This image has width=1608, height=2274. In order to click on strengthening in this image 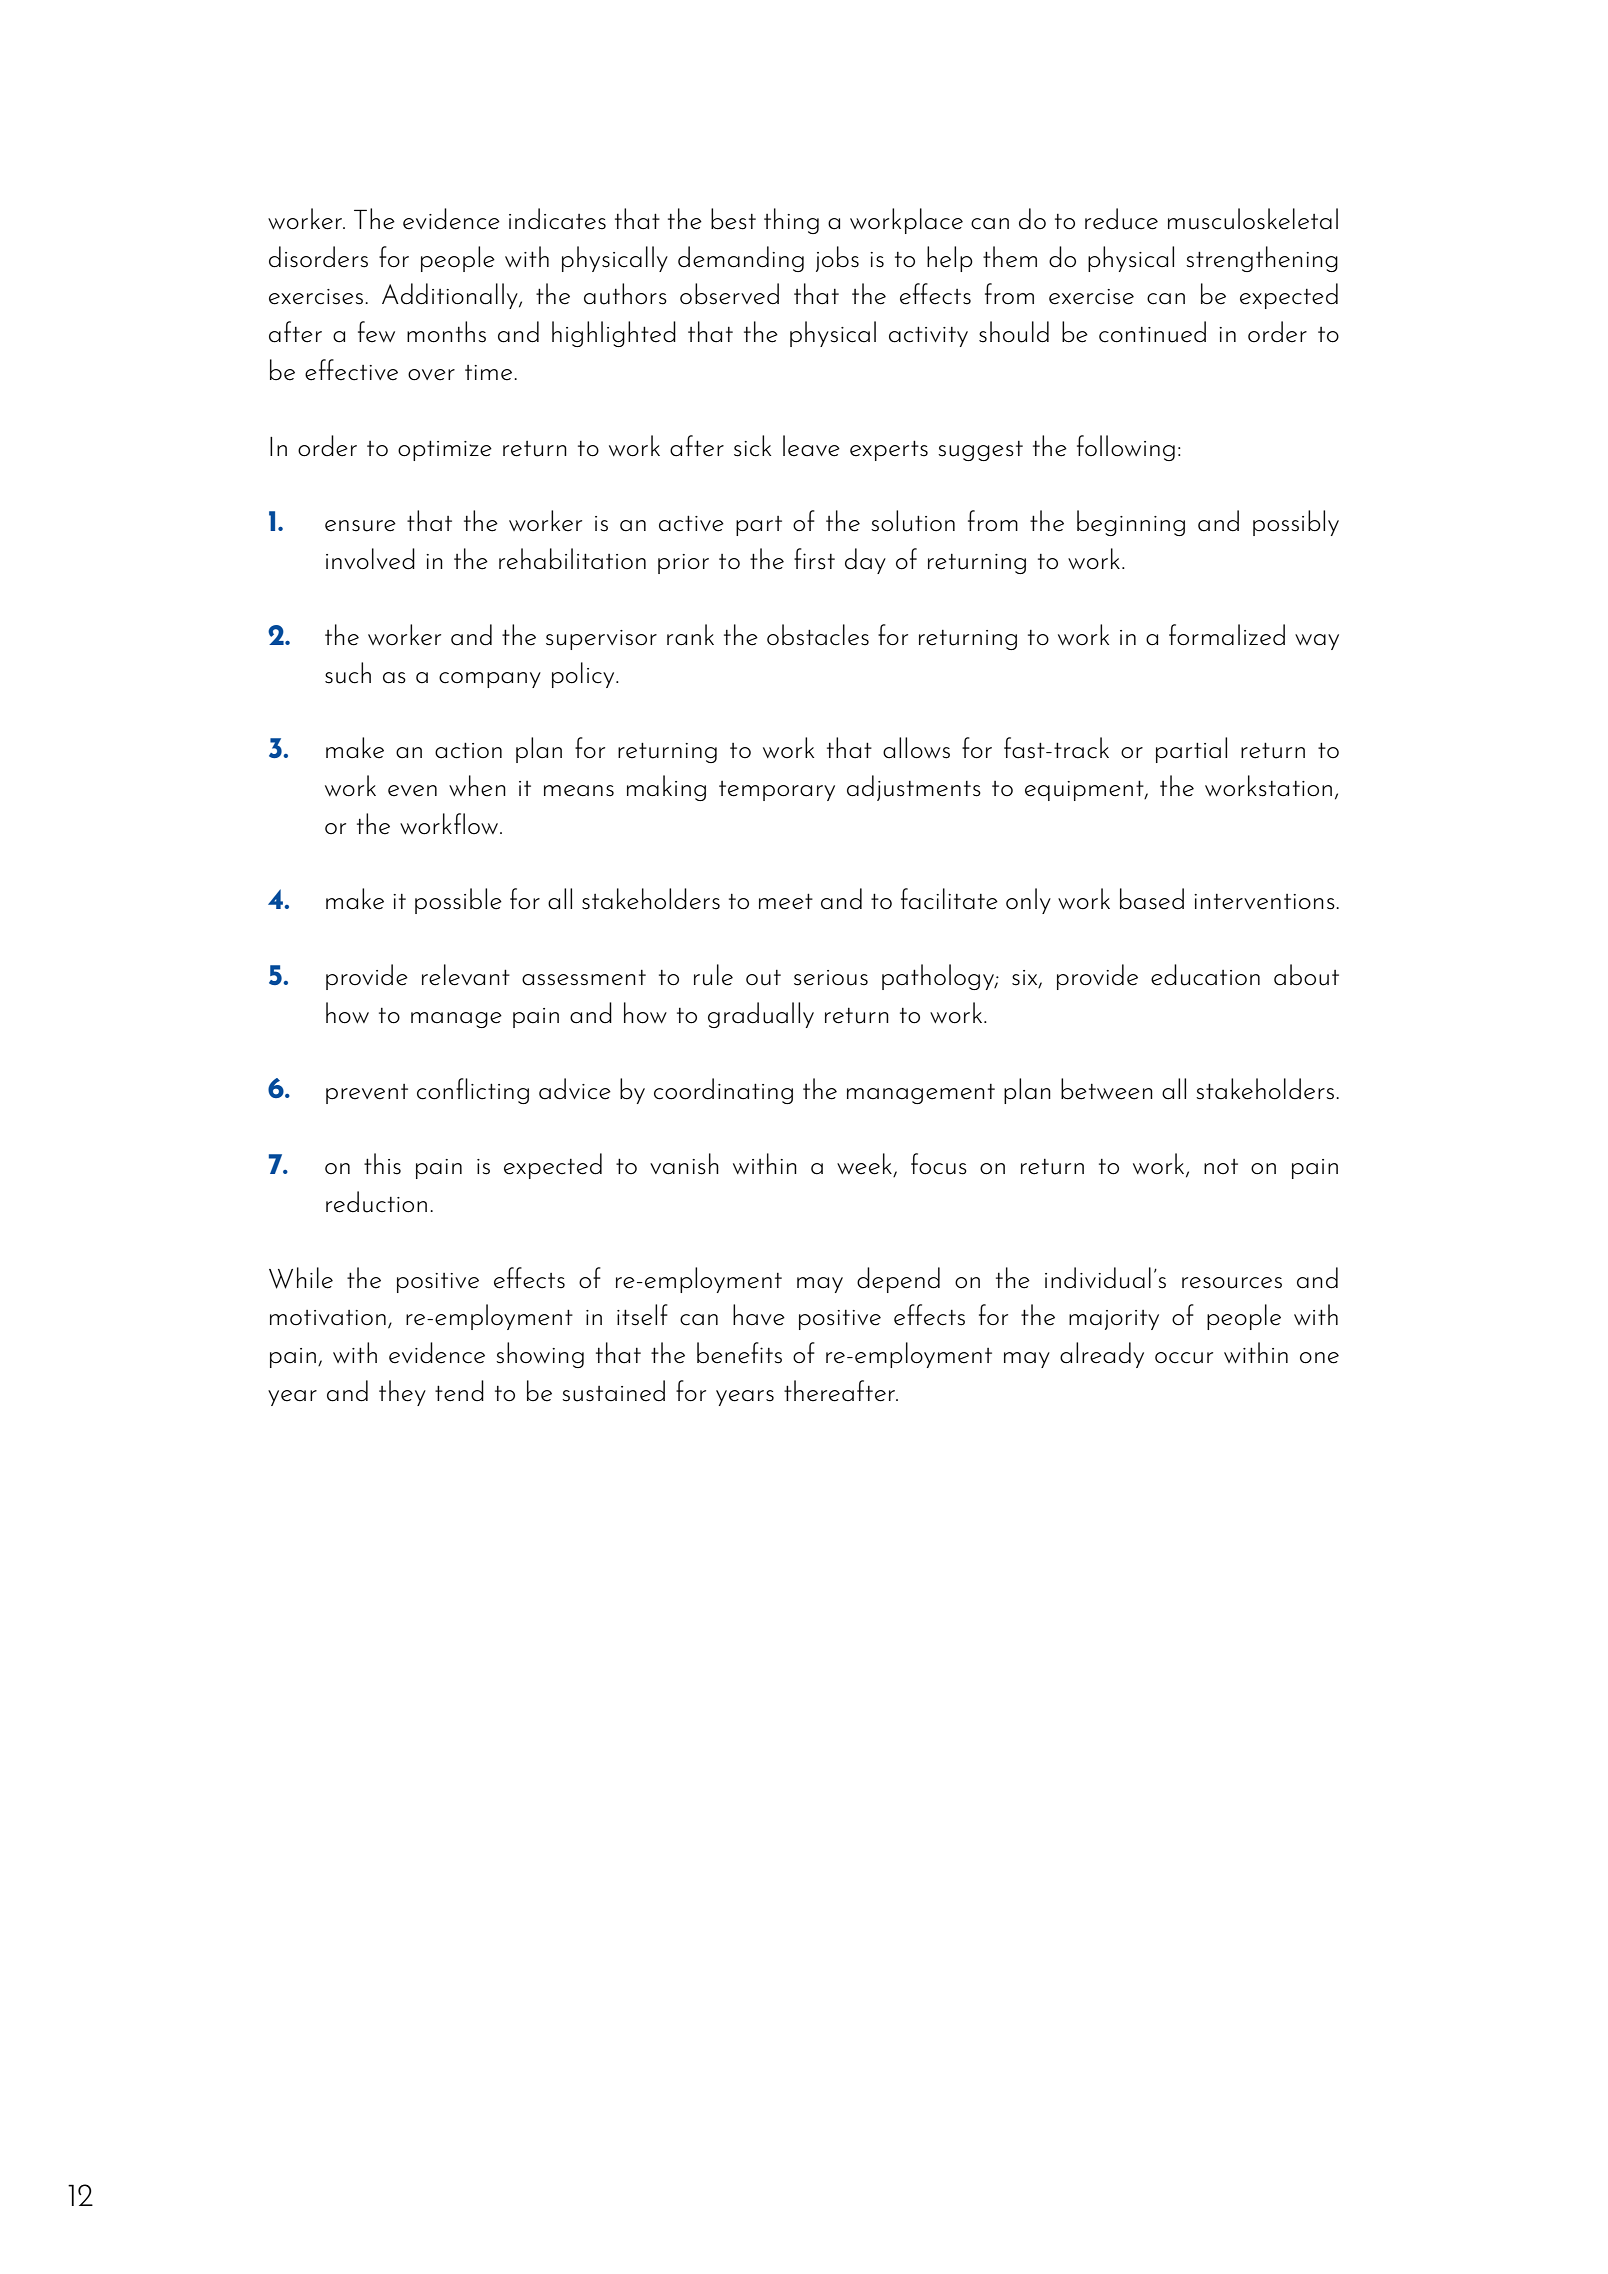, I will do `click(1262, 259)`.
